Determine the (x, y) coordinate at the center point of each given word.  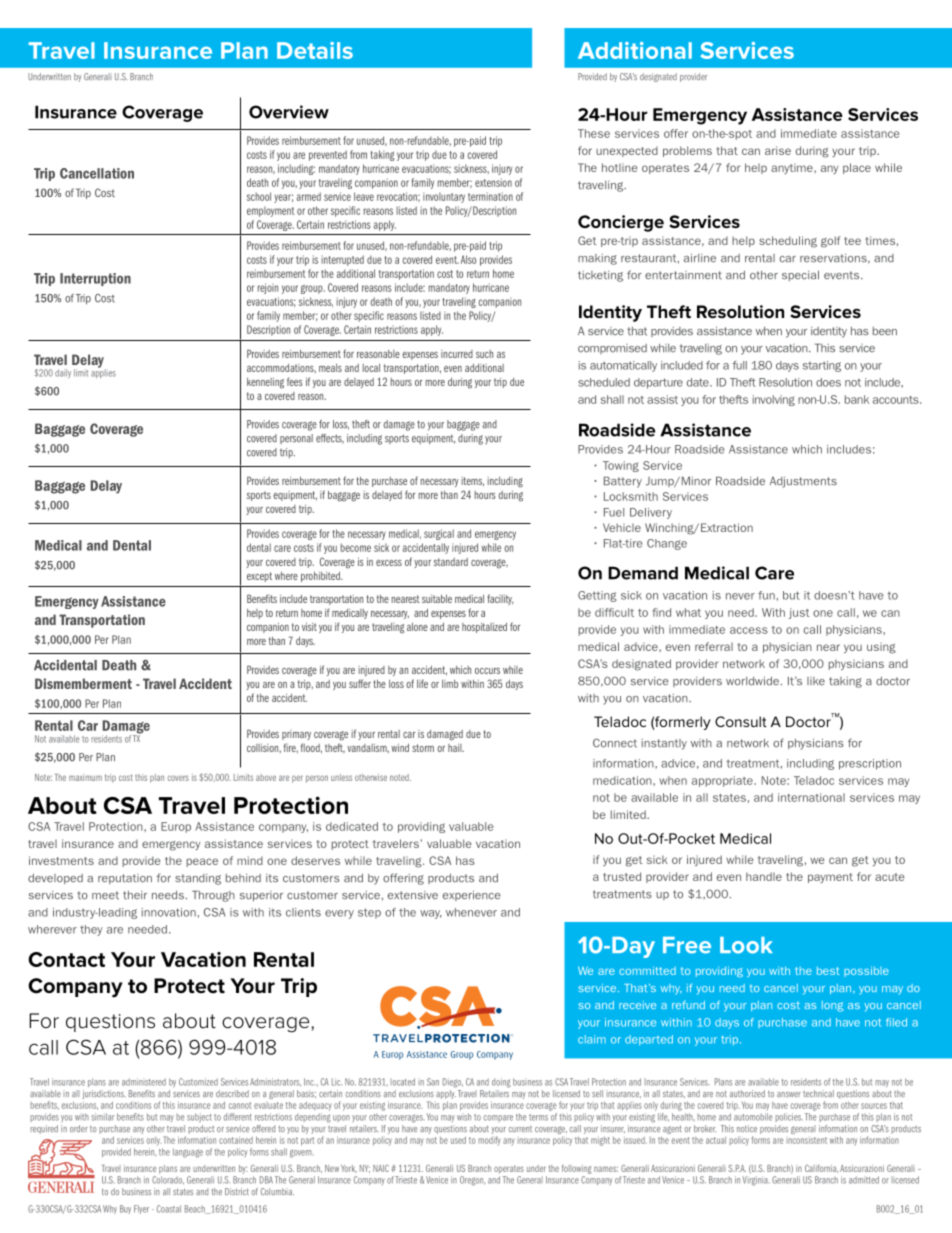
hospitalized (484, 628)
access (749, 630)
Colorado (168, 1180)
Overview (289, 112)
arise (778, 150)
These (594, 133)
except (259, 577)
